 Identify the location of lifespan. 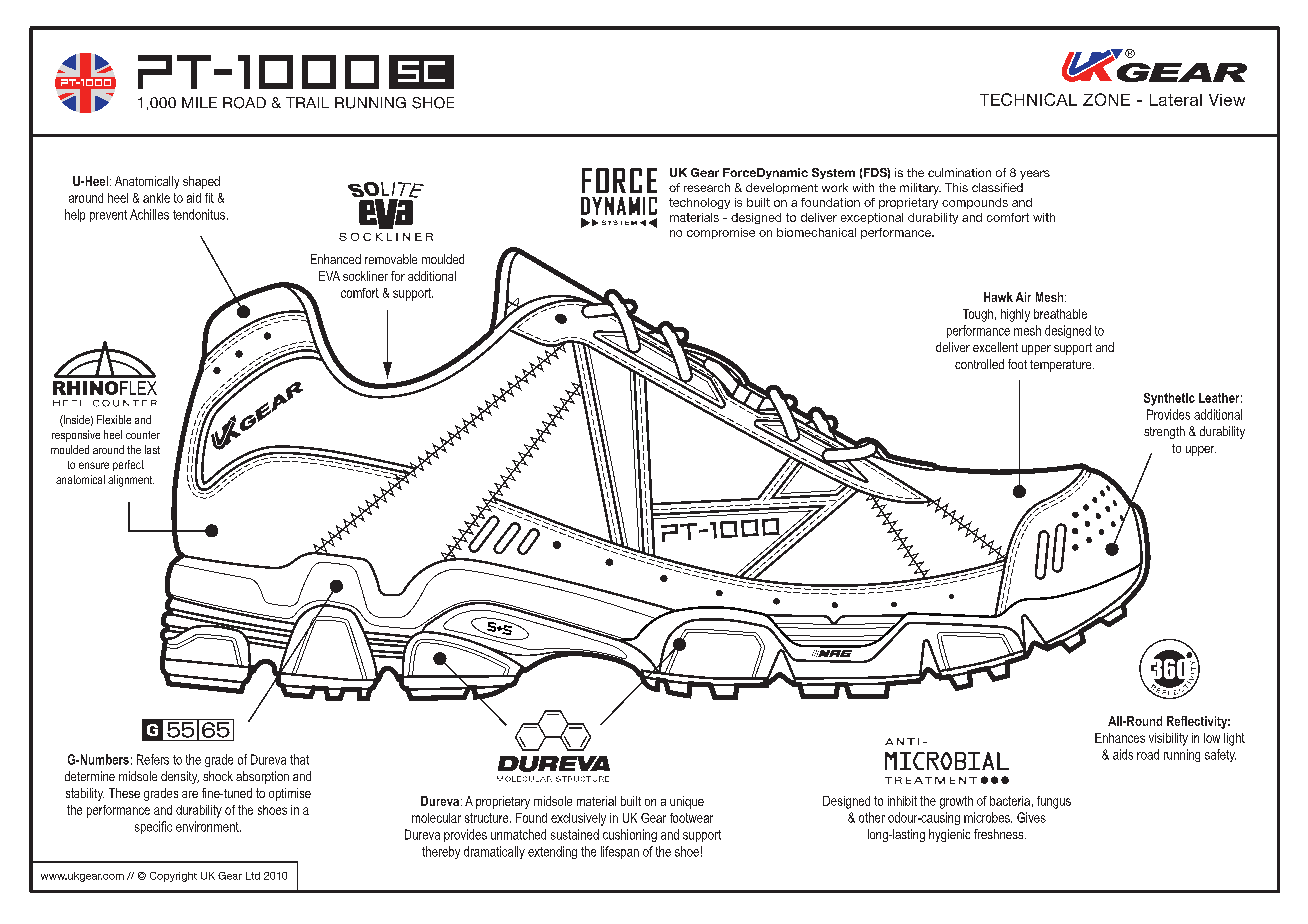
(620, 852).
